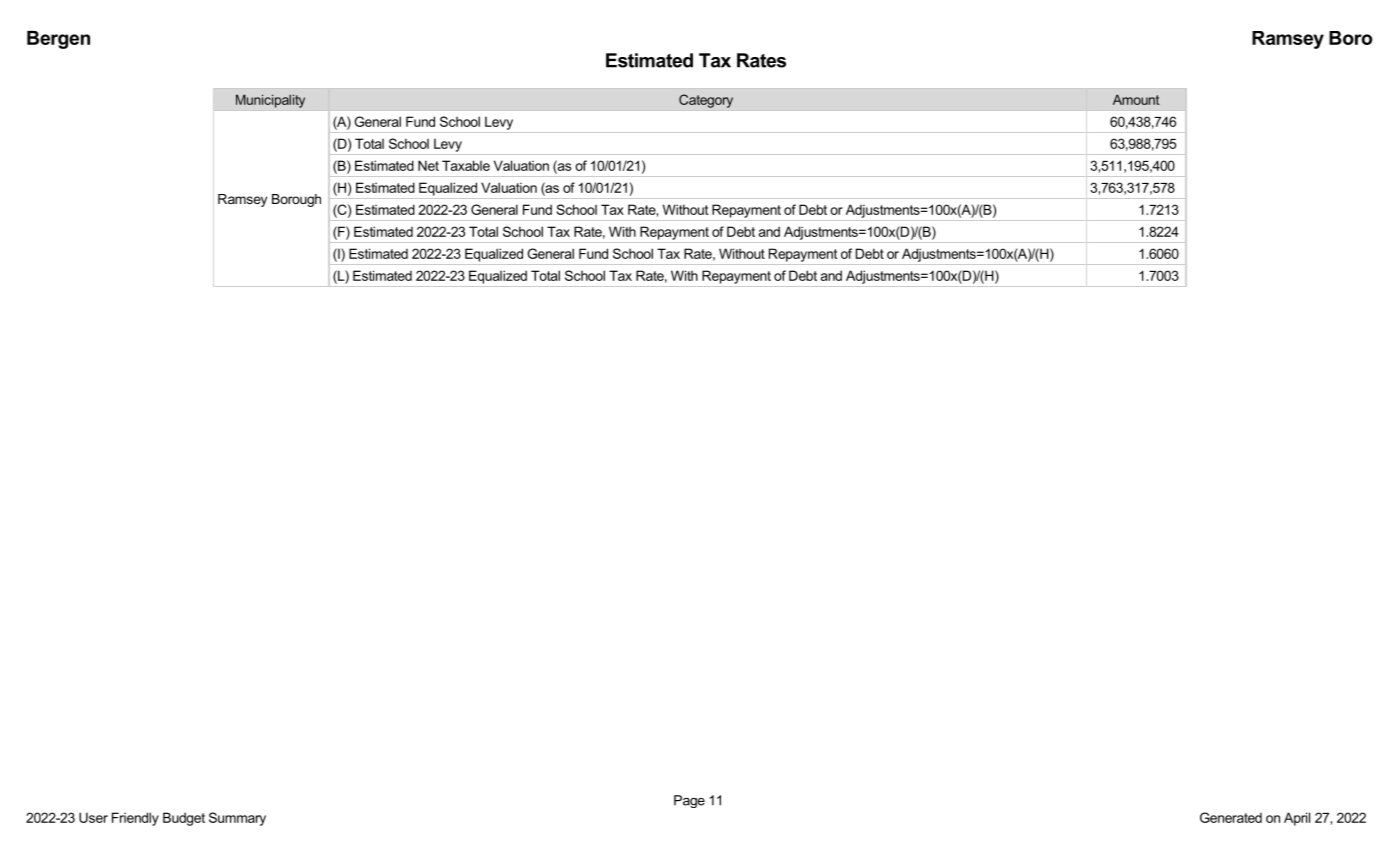 This page has width=1400, height=850. Describe the element at coordinates (1297, 819) in the page. I see `April` at that location.
